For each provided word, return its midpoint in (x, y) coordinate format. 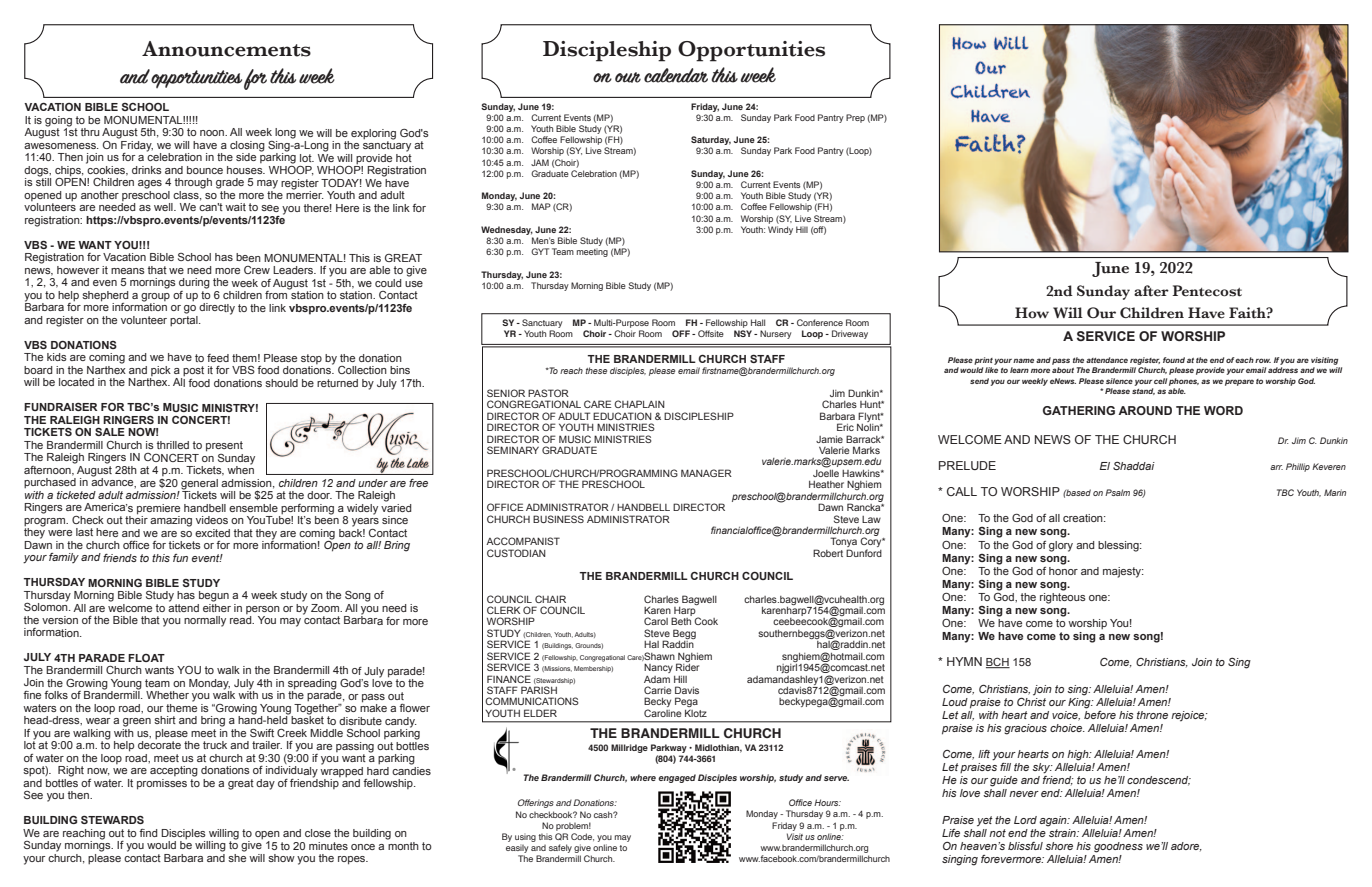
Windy (780, 230)
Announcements (226, 49)
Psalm (1117, 492)
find (148, 833)
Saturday (711, 142)
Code (582, 837)
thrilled (173, 445)
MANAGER (706, 473)
